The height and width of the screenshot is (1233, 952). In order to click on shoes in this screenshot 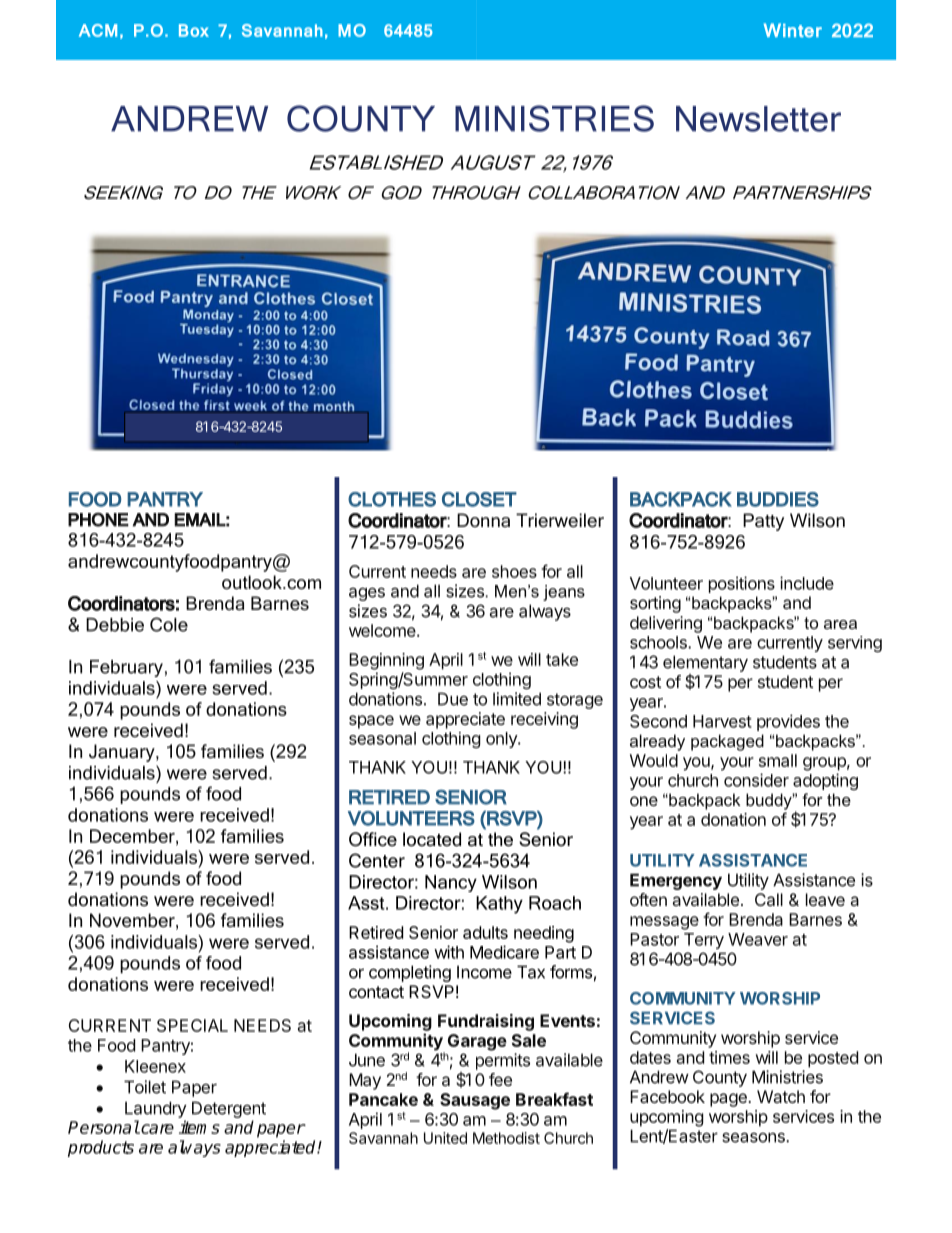, I will do `click(514, 571)`.
